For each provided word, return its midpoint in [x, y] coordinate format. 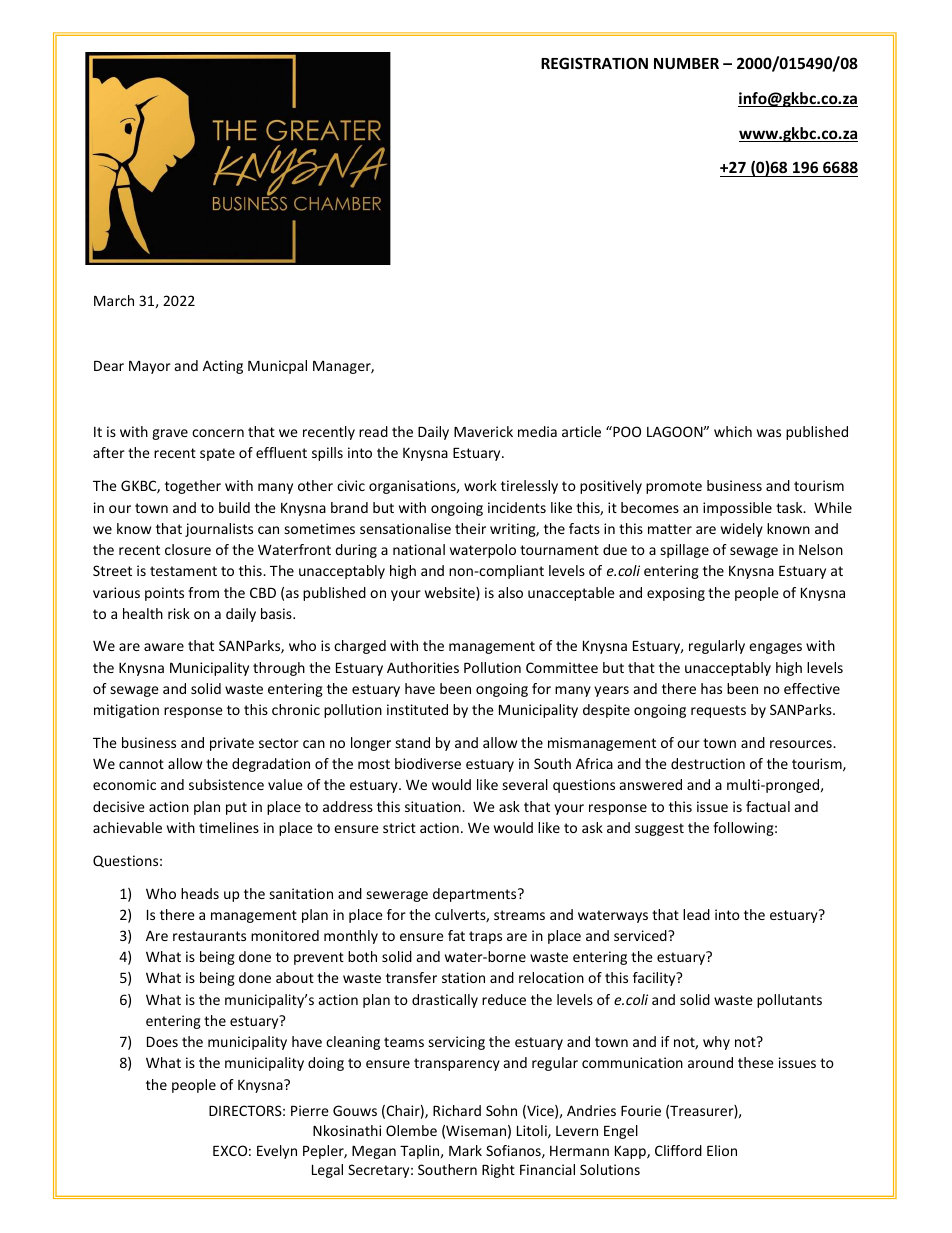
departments [476, 895]
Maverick [483, 431]
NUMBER [686, 63]
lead [696, 914]
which [733, 431]
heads [200, 893]
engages [775, 648]
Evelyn [277, 1152]
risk [179, 613]
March [114, 300]
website [451, 594]
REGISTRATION [594, 63]
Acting [223, 367]
